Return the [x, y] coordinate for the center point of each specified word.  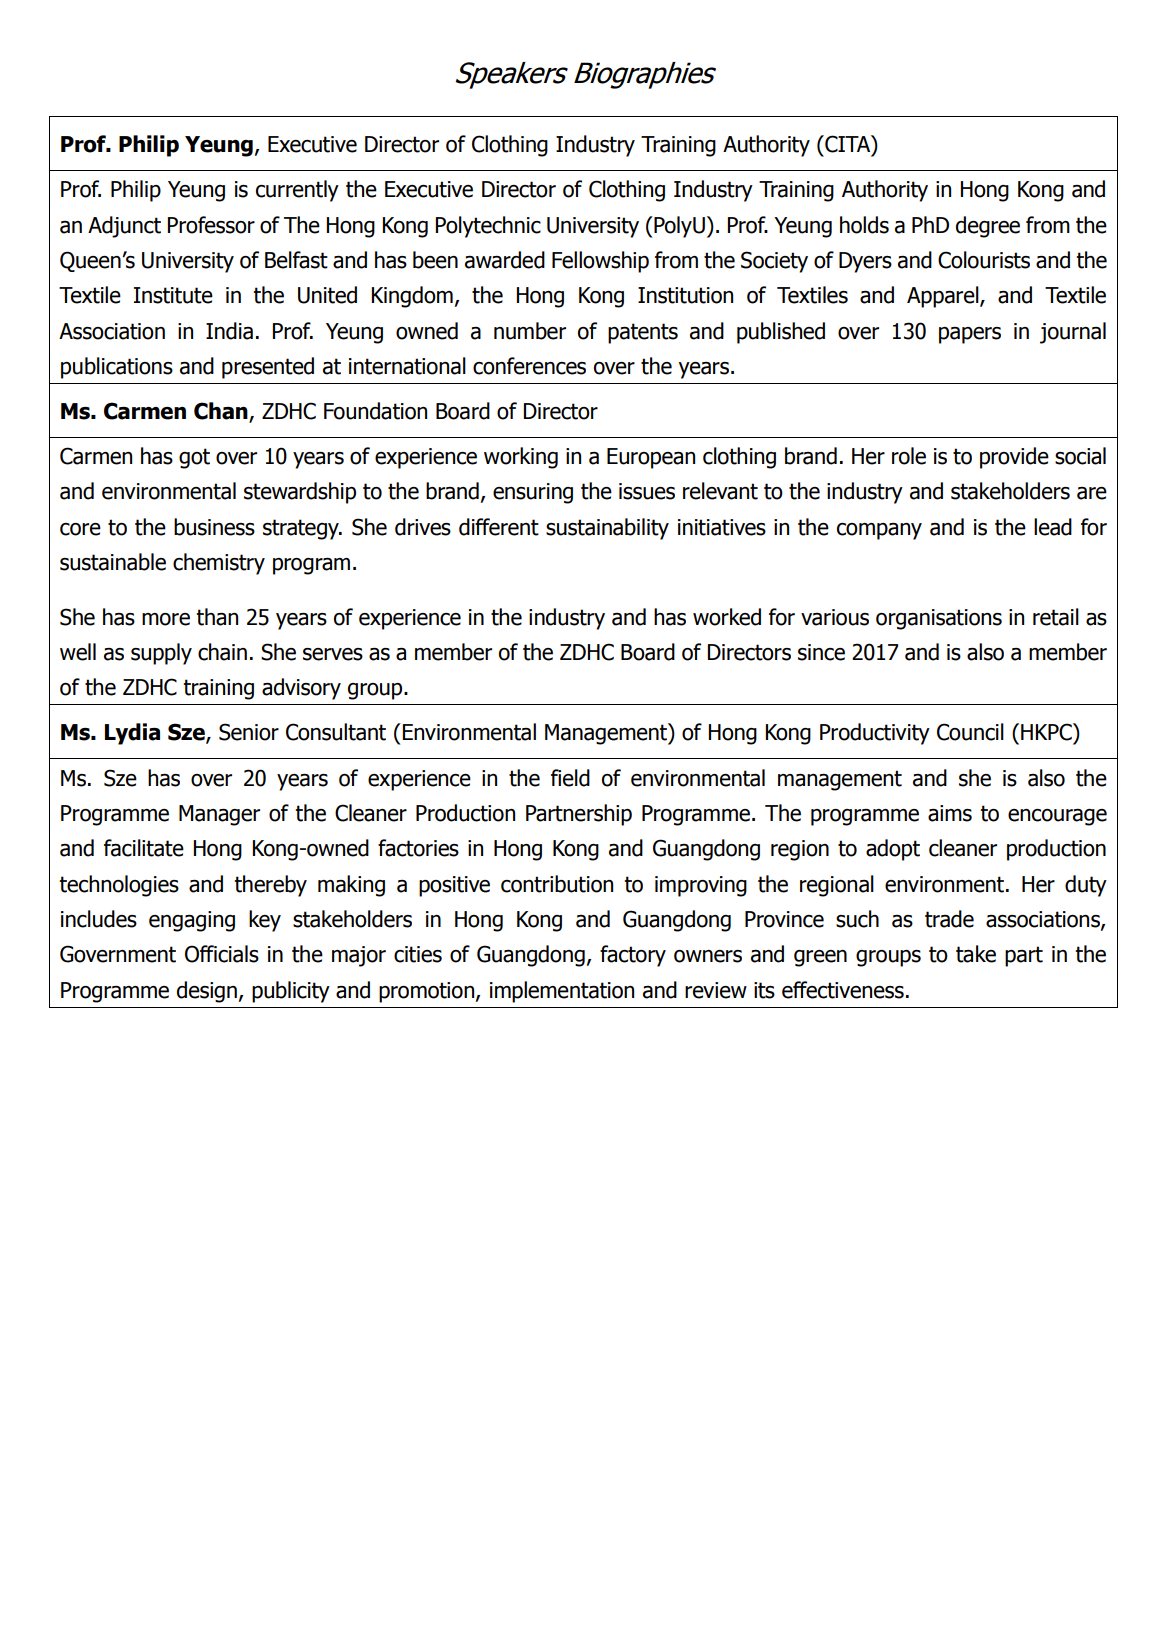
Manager [219, 815]
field [570, 778]
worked [727, 617]
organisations [939, 619]
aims [950, 813]
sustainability [607, 529]
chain [222, 652]
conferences [529, 366]
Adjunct [124, 227]
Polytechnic [488, 227]
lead [1053, 527]
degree [988, 227]
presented [268, 368]
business [214, 527]
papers [970, 335]
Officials [222, 954]
